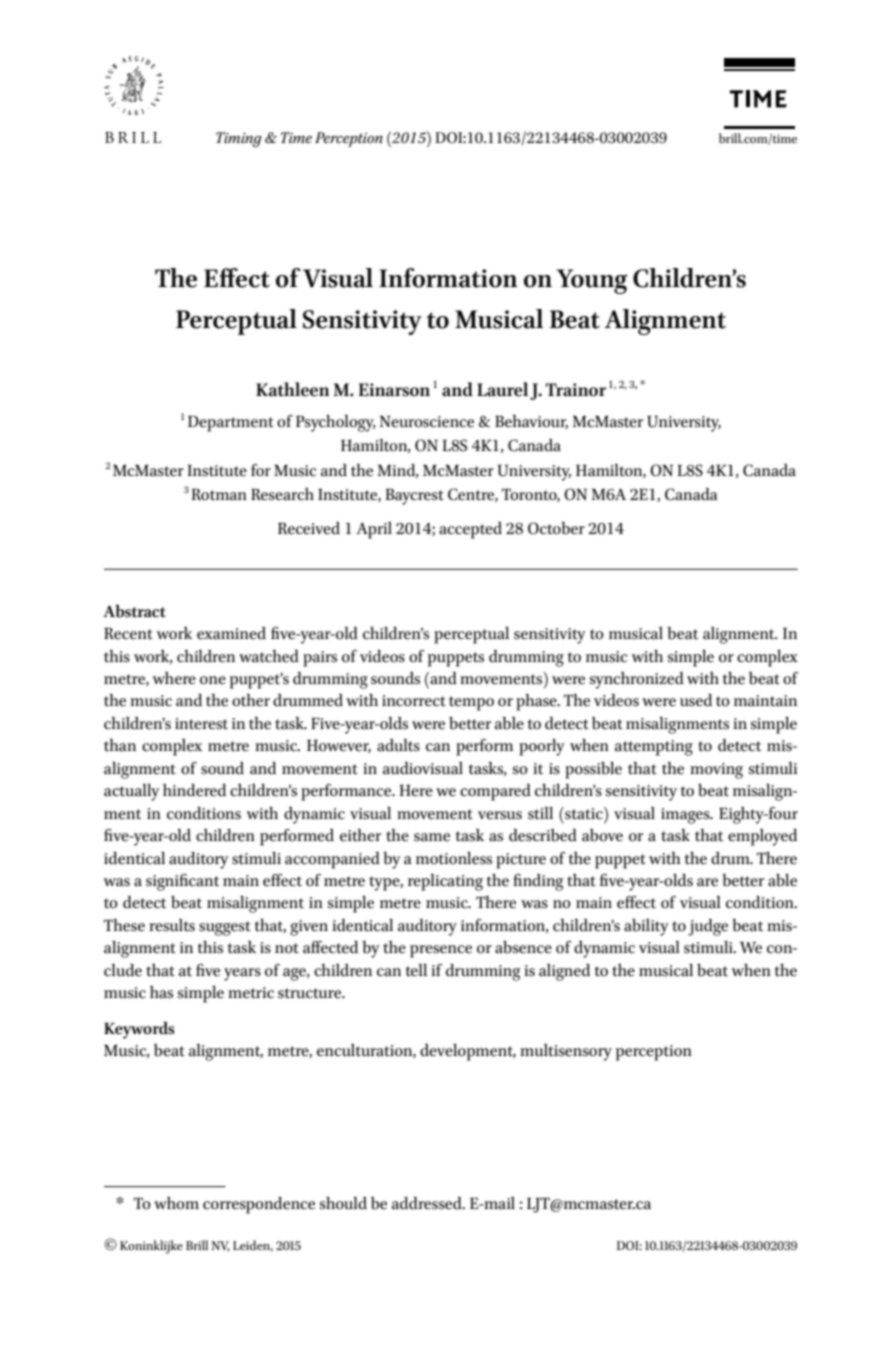  What do you see at coordinates (213, 680) in the image?
I see `one` at bounding box center [213, 680].
